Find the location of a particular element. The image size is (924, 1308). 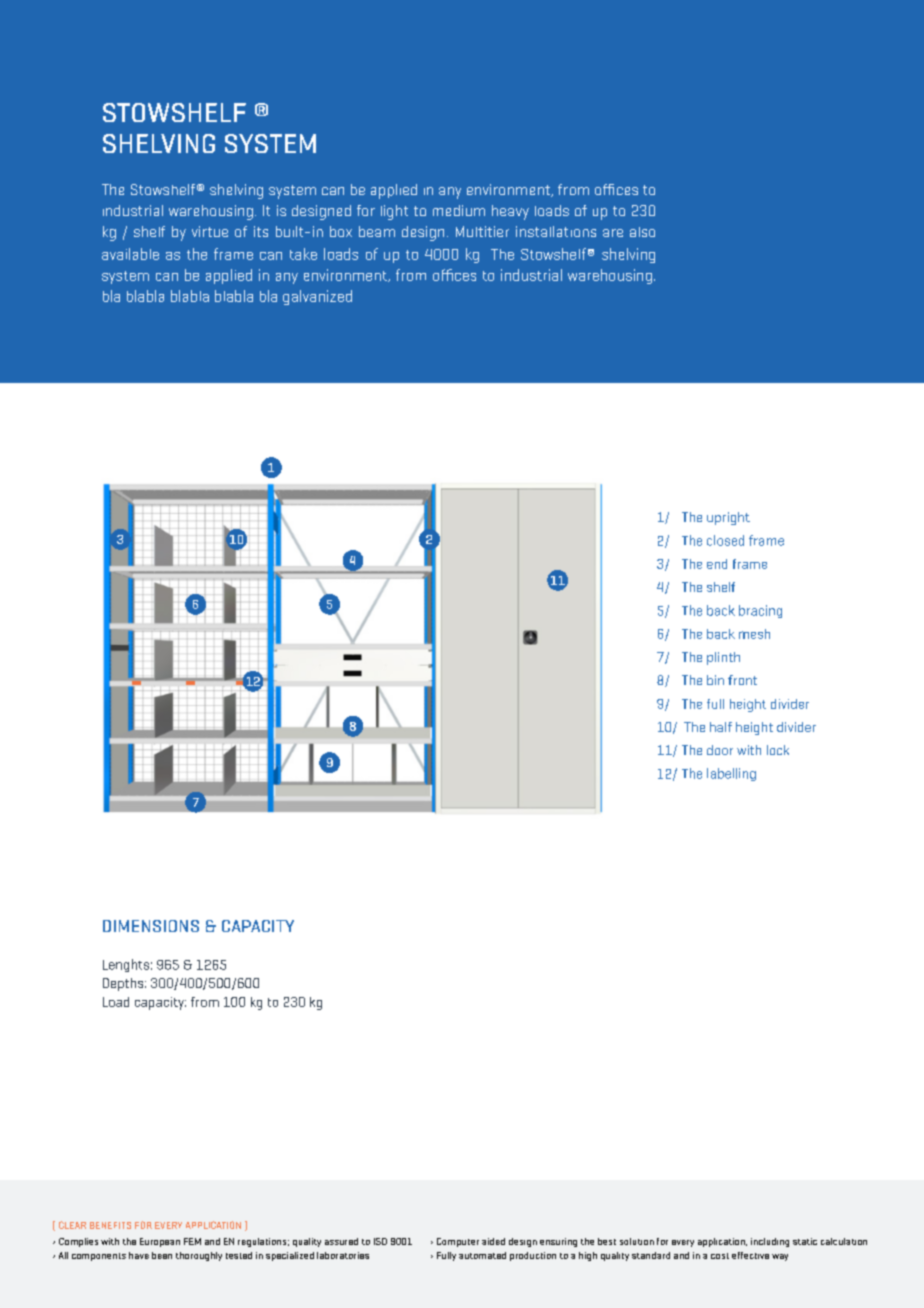

available is located at coordinates (130, 254).
